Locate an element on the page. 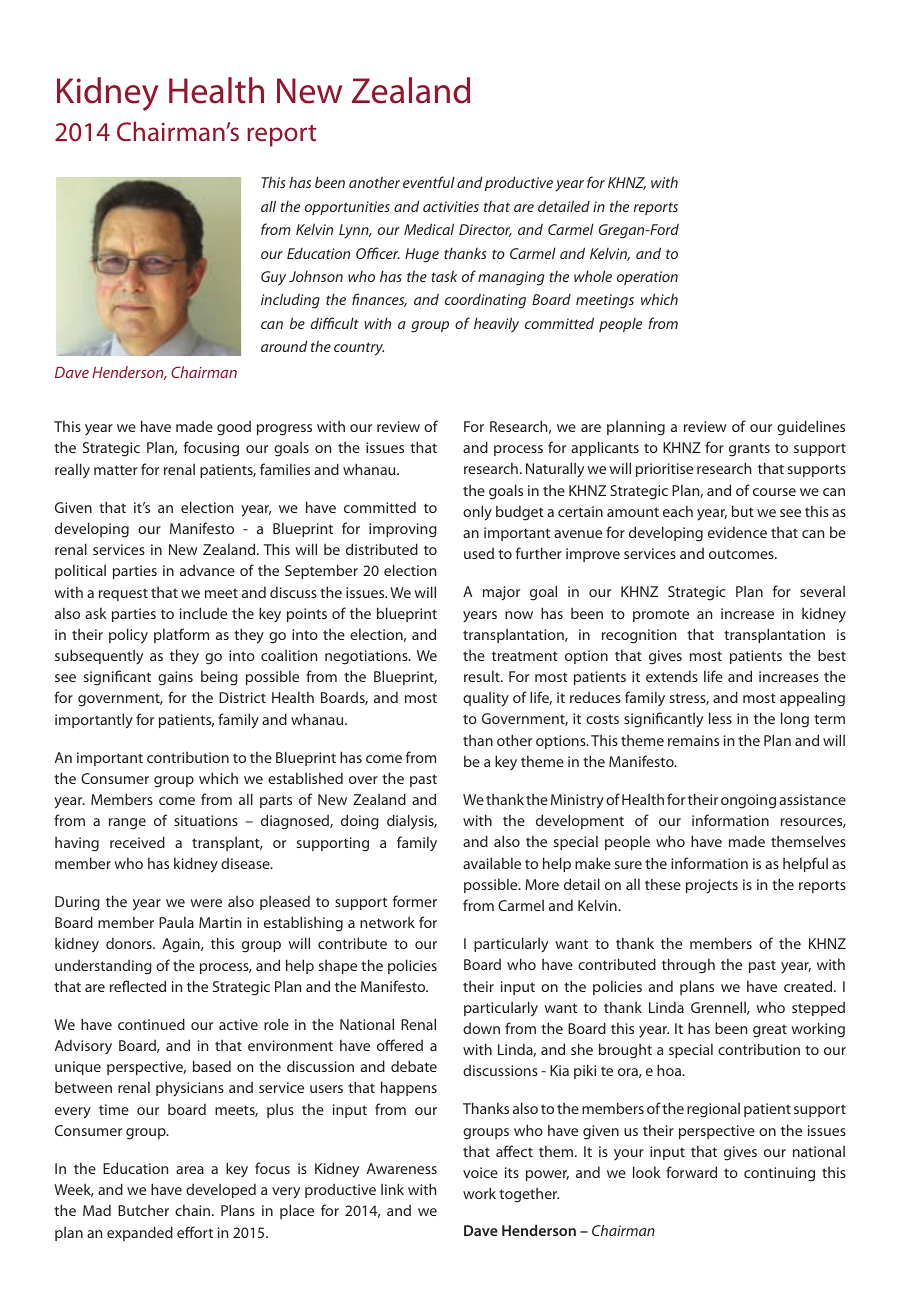 This image has height=1316, width=922. operation is located at coordinates (647, 278).
